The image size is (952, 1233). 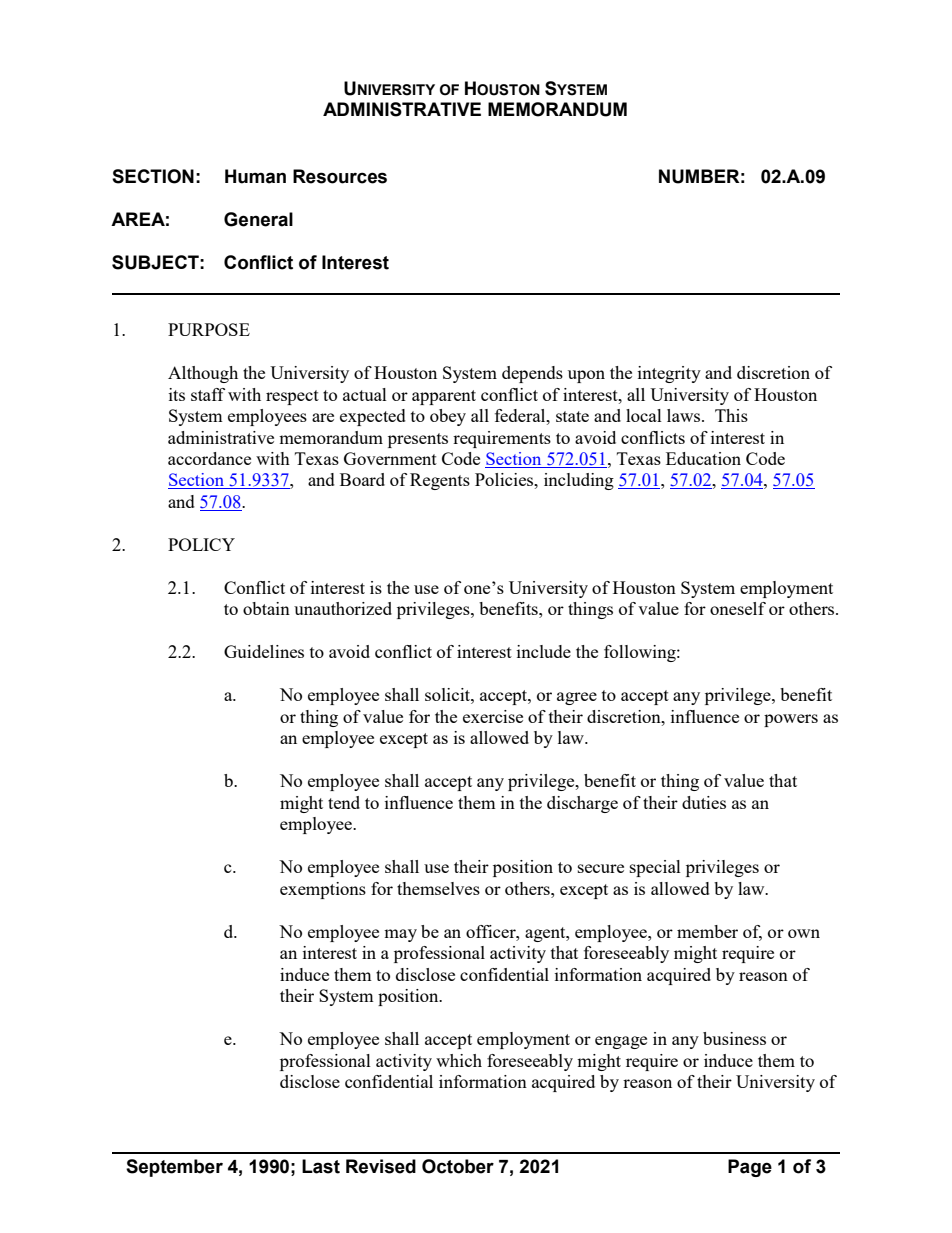 What do you see at coordinates (731, 415) in the screenshot?
I see `This` at bounding box center [731, 415].
